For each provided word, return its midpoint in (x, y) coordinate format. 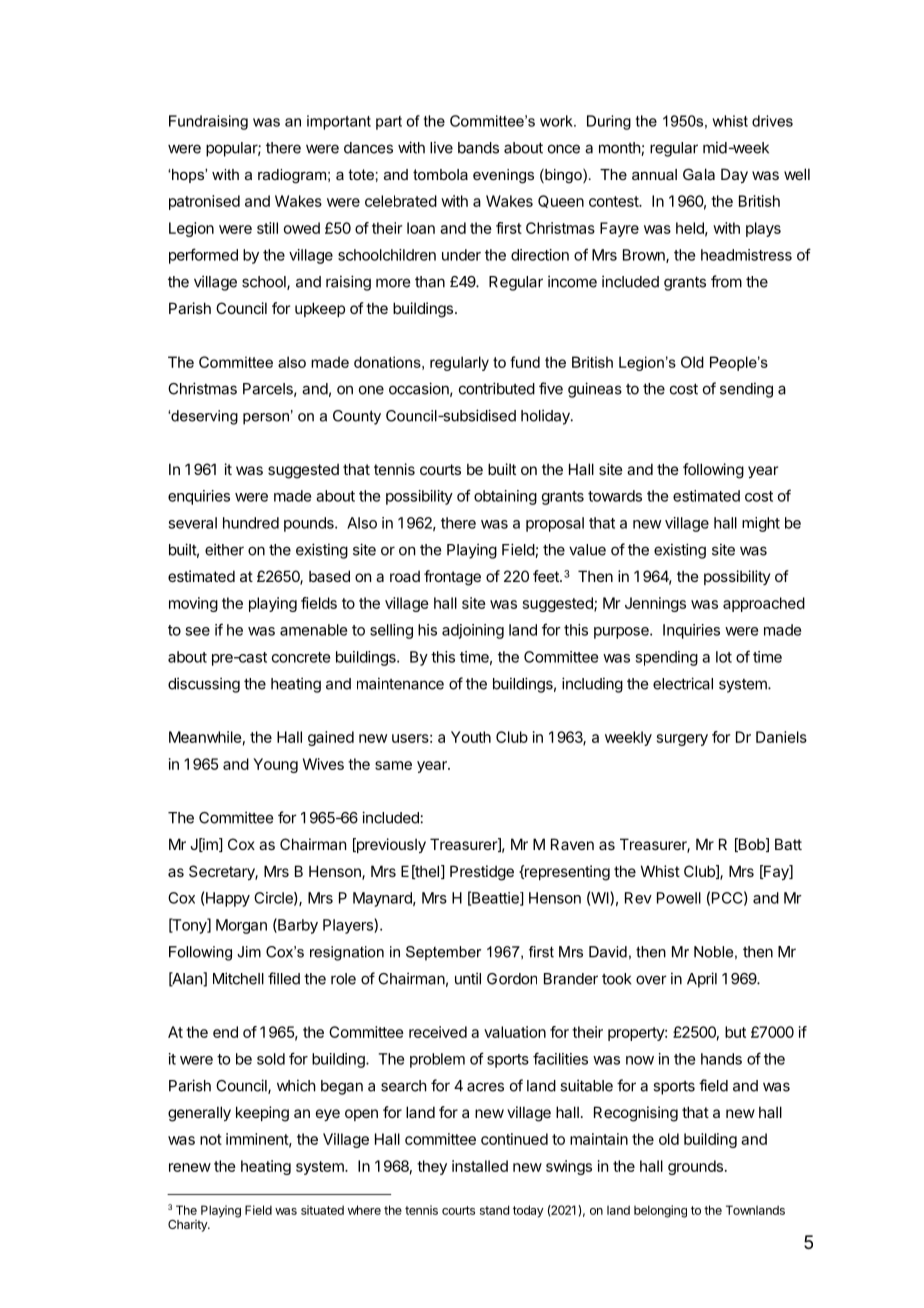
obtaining (505, 497)
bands (478, 148)
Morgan (241, 926)
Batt (788, 844)
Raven (572, 844)
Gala (699, 174)
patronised (204, 202)
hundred (251, 523)
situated (322, 1210)
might (761, 524)
